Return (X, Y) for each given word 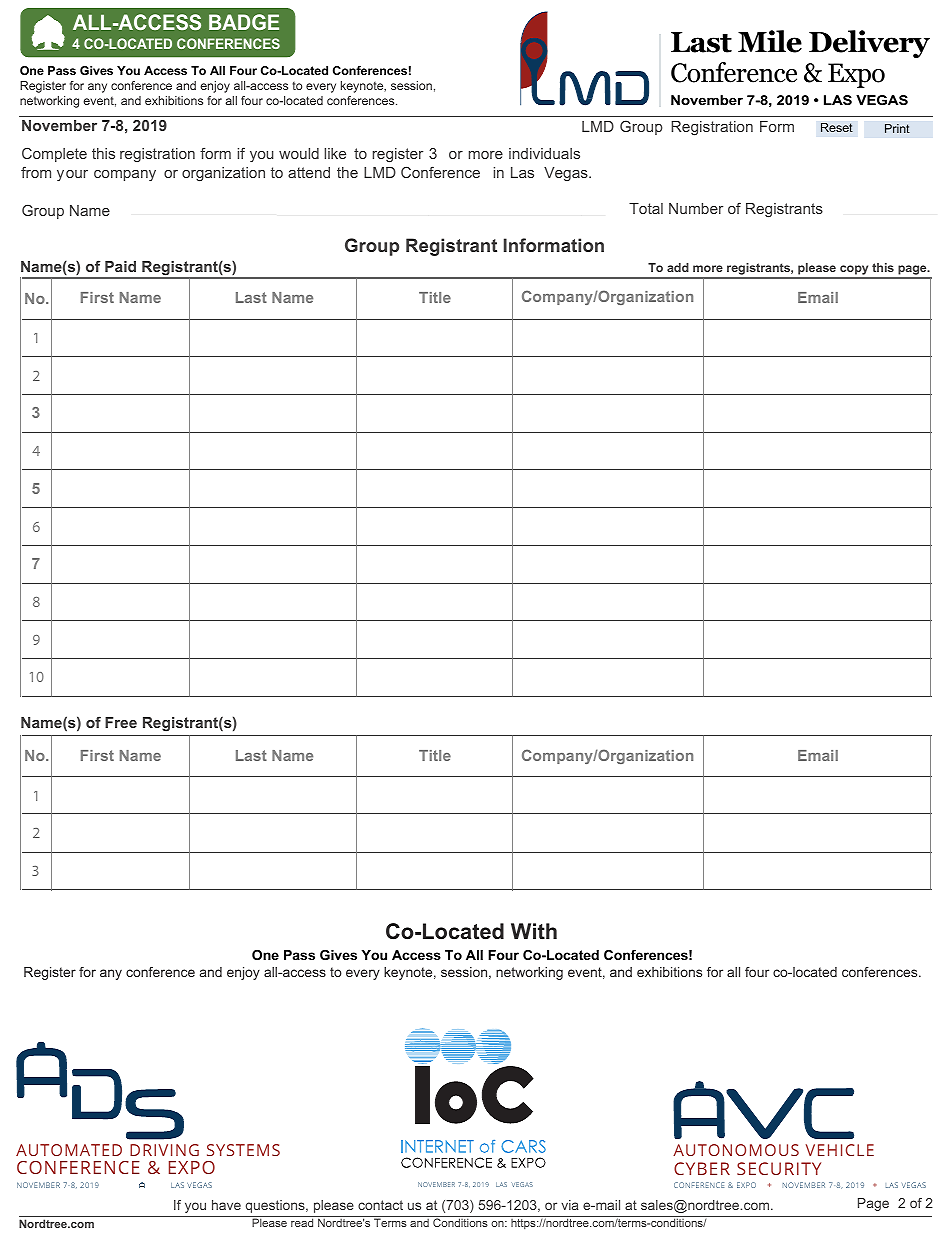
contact (380, 1205)
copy (854, 271)
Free (121, 722)
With (534, 931)
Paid (120, 266)
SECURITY (779, 1168)
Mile (770, 41)
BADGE (244, 22)
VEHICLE (840, 1150)
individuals (544, 153)
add (678, 267)
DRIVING (164, 1150)
